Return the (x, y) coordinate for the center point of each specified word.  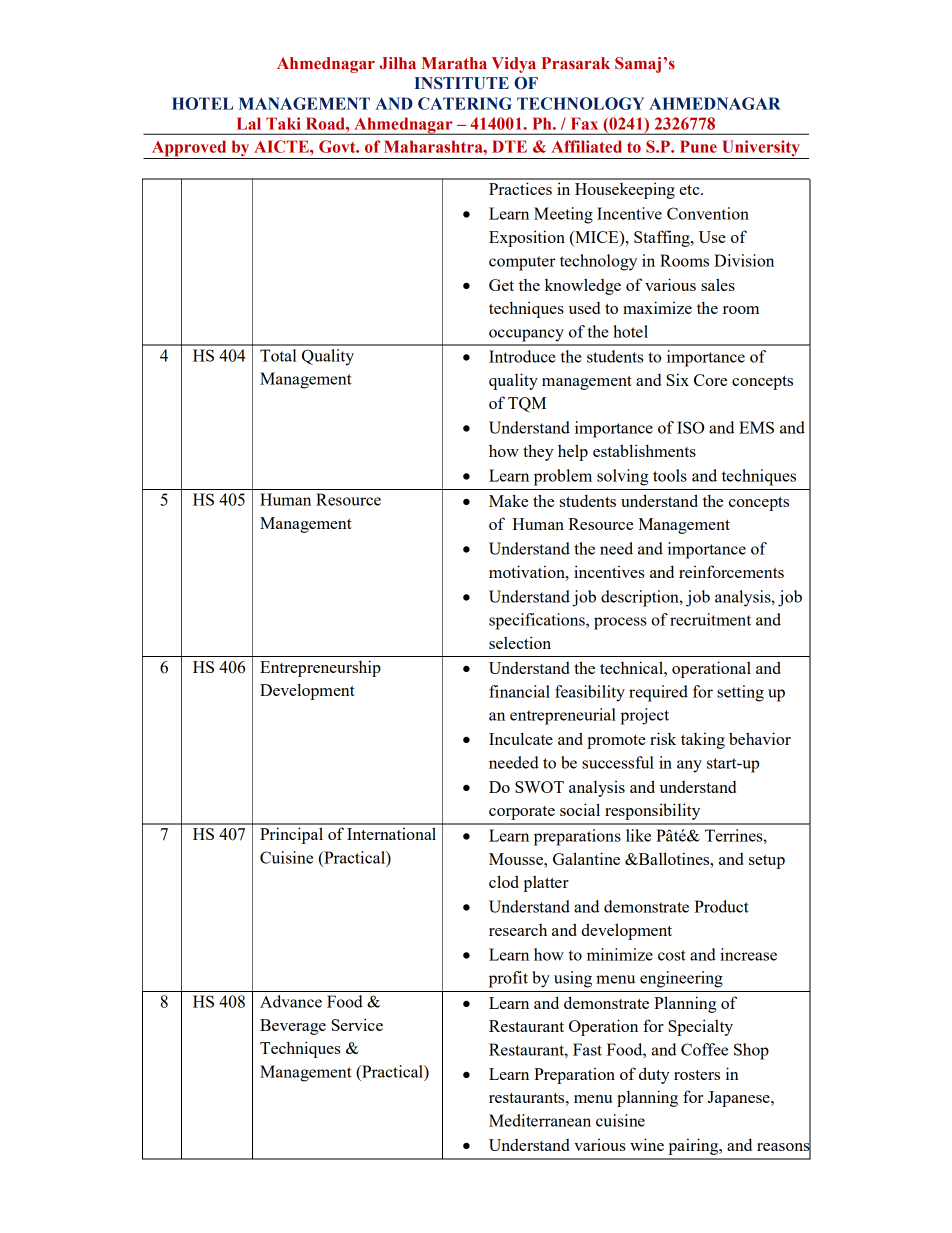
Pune (698, 146)
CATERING (465, 103)
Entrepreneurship (320, 668)
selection (520, 642)
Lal (249, 123)
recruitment (710, 619)
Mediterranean (540, 1120)
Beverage (293, 1027)
